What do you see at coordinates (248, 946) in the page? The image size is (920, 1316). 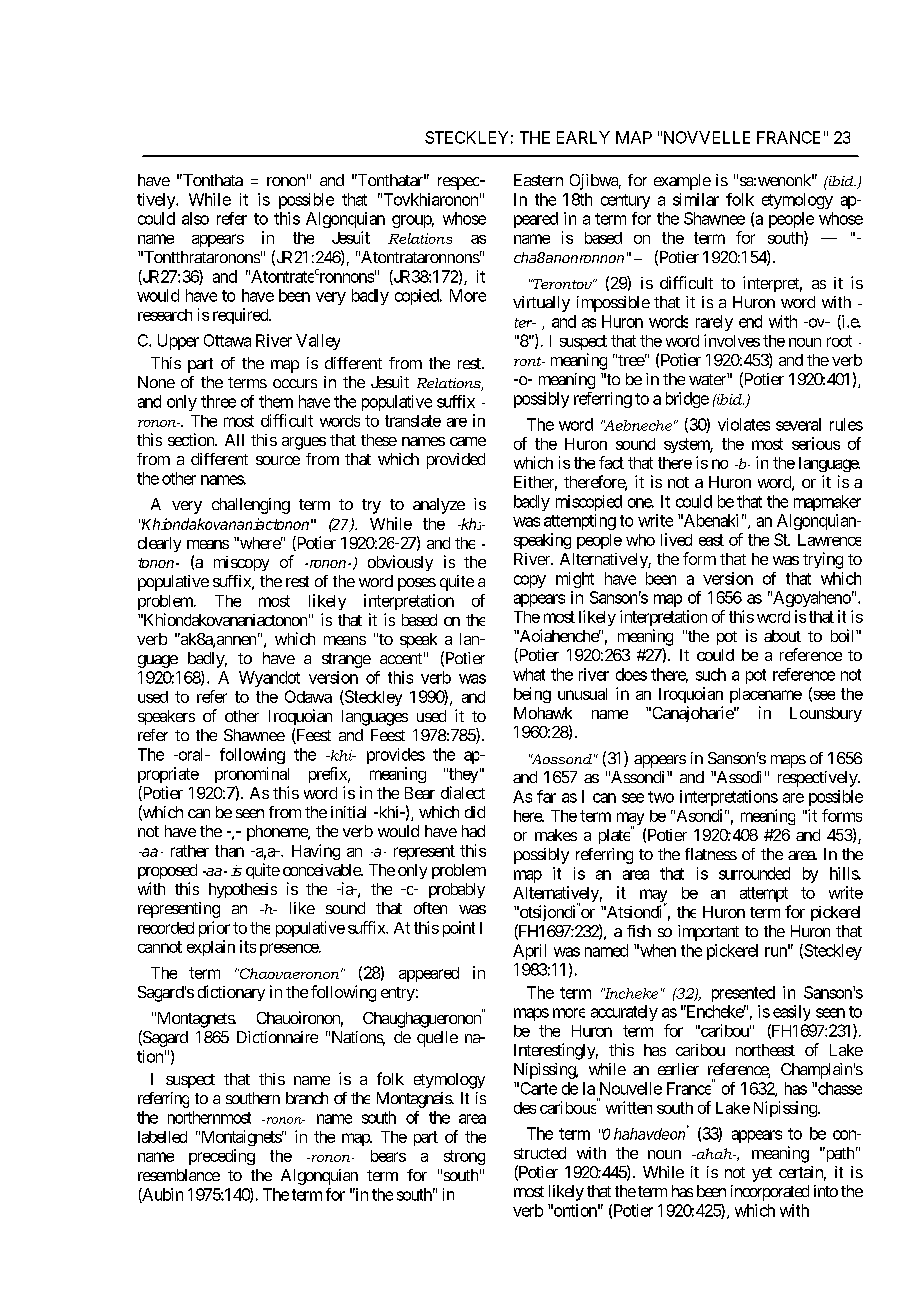 I see `its` at bounding box center [248, 946].
